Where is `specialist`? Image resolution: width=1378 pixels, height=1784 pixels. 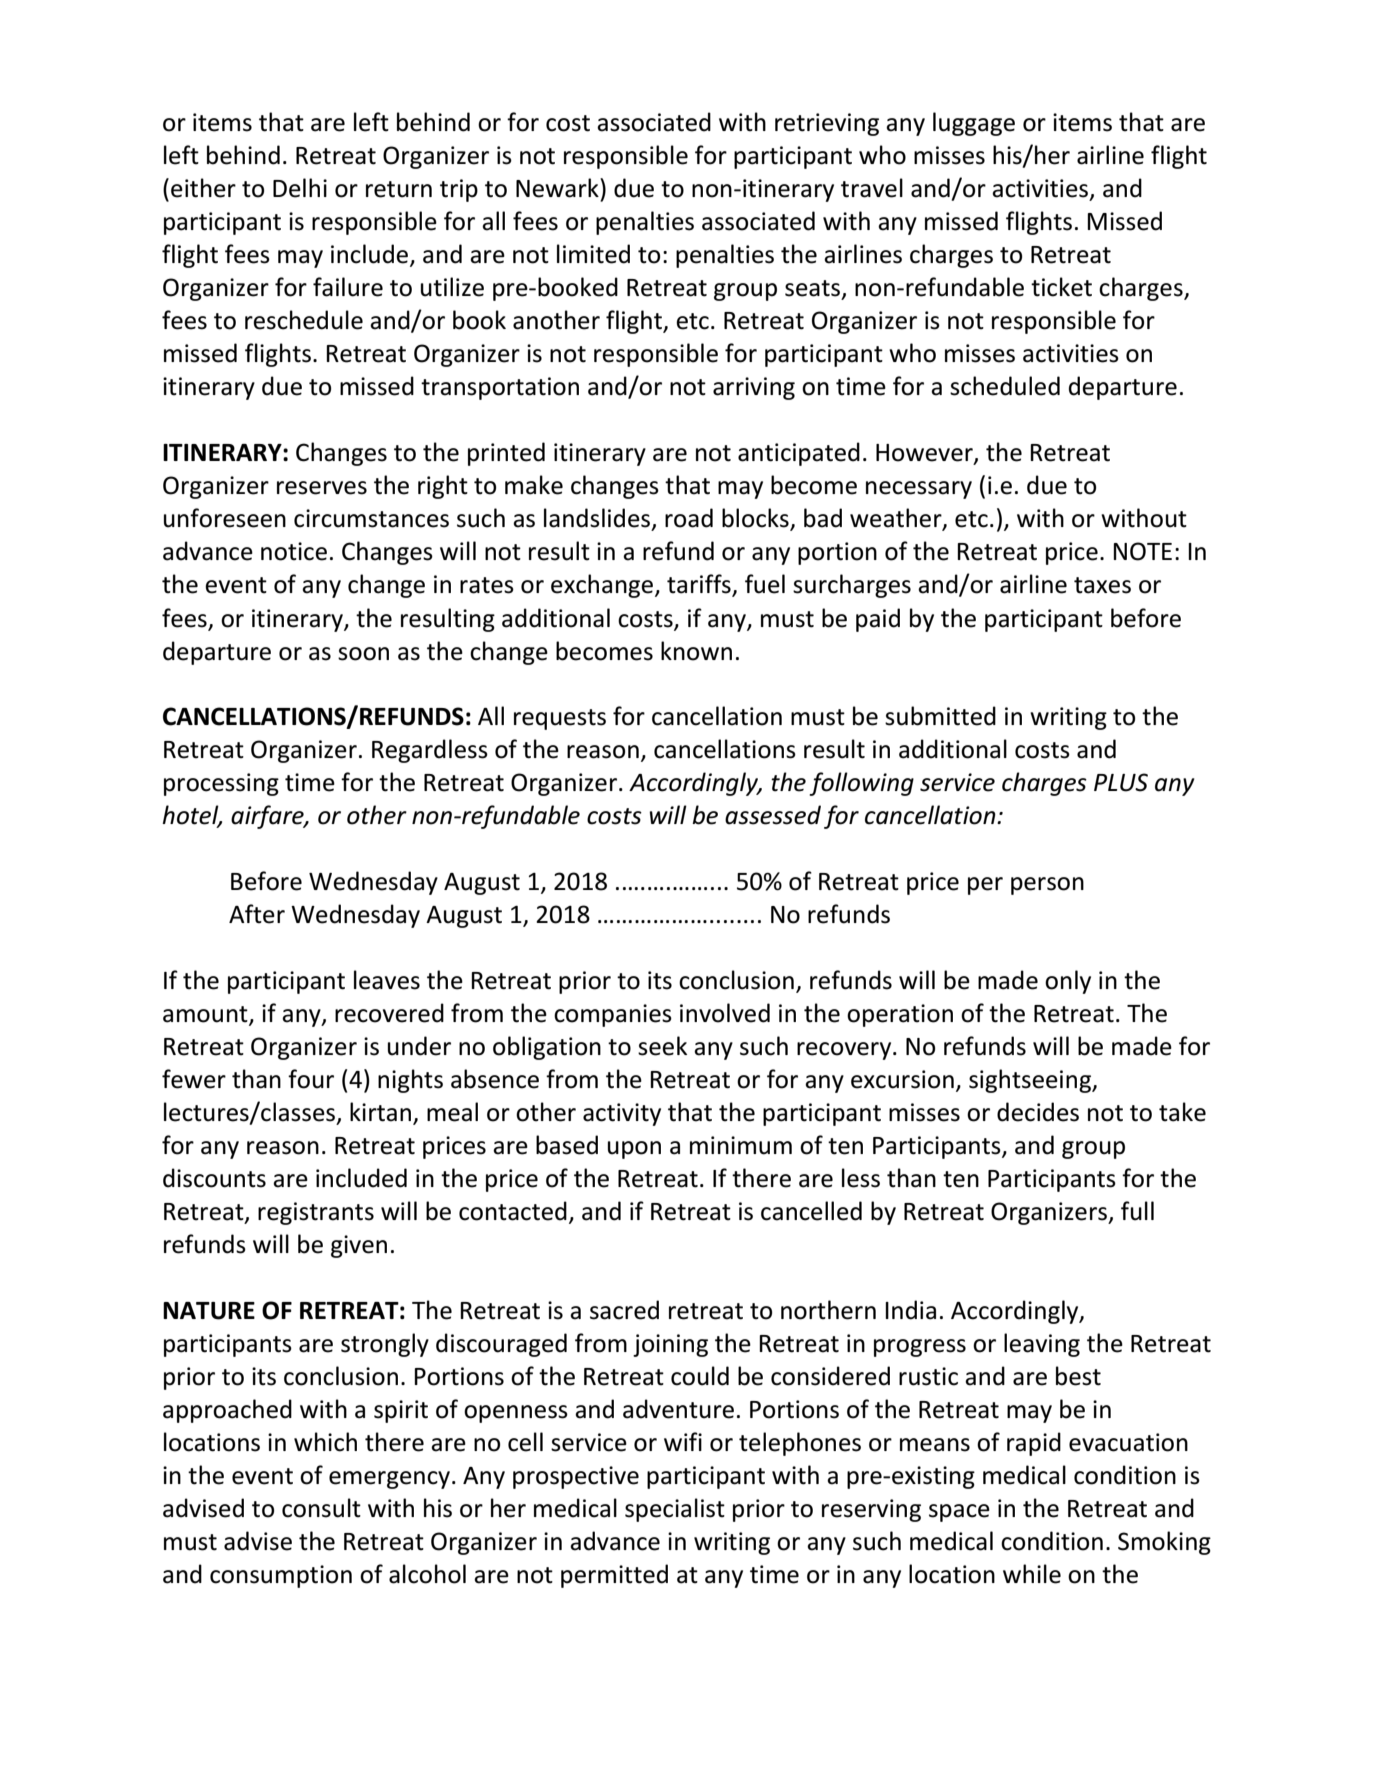 specialist is located at coordinates (675, 1510).
